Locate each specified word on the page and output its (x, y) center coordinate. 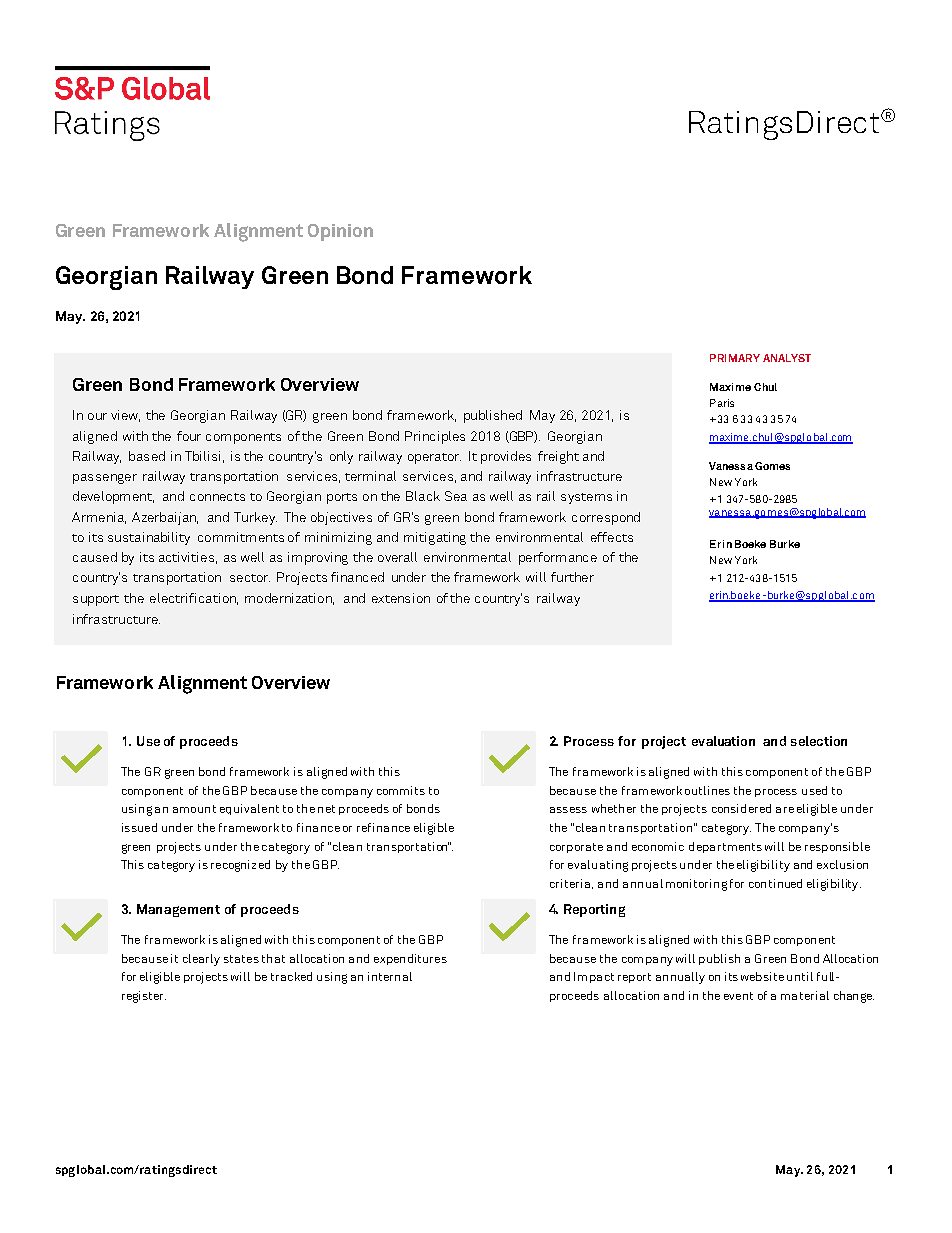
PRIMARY (735, 358)
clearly (201, 960)
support (96, 600)
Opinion (340, 232)
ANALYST (787, 358)
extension (401, 598)
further (572, 577)
